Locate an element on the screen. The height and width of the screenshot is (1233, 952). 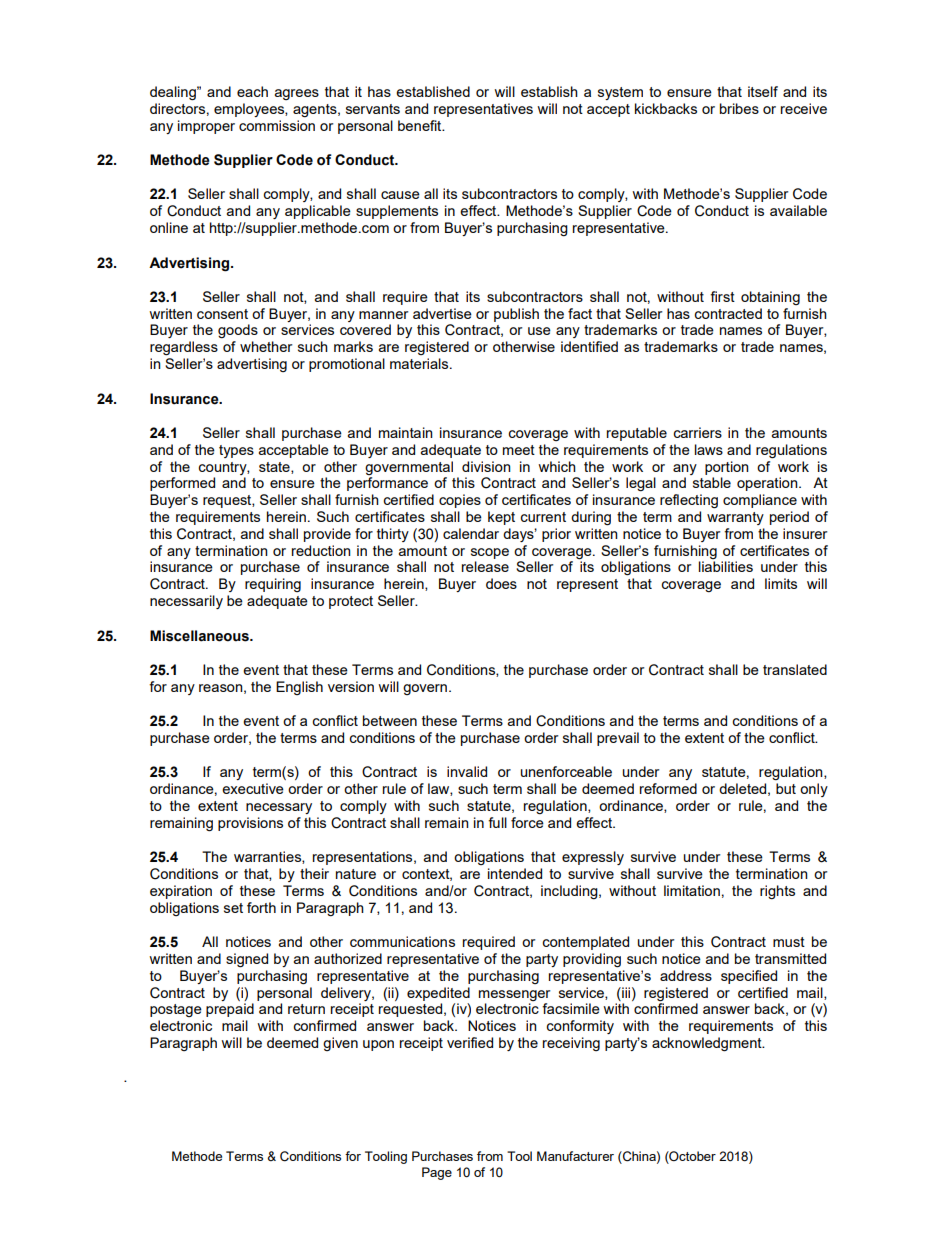
benefit is located at coordinates (421, 125).
